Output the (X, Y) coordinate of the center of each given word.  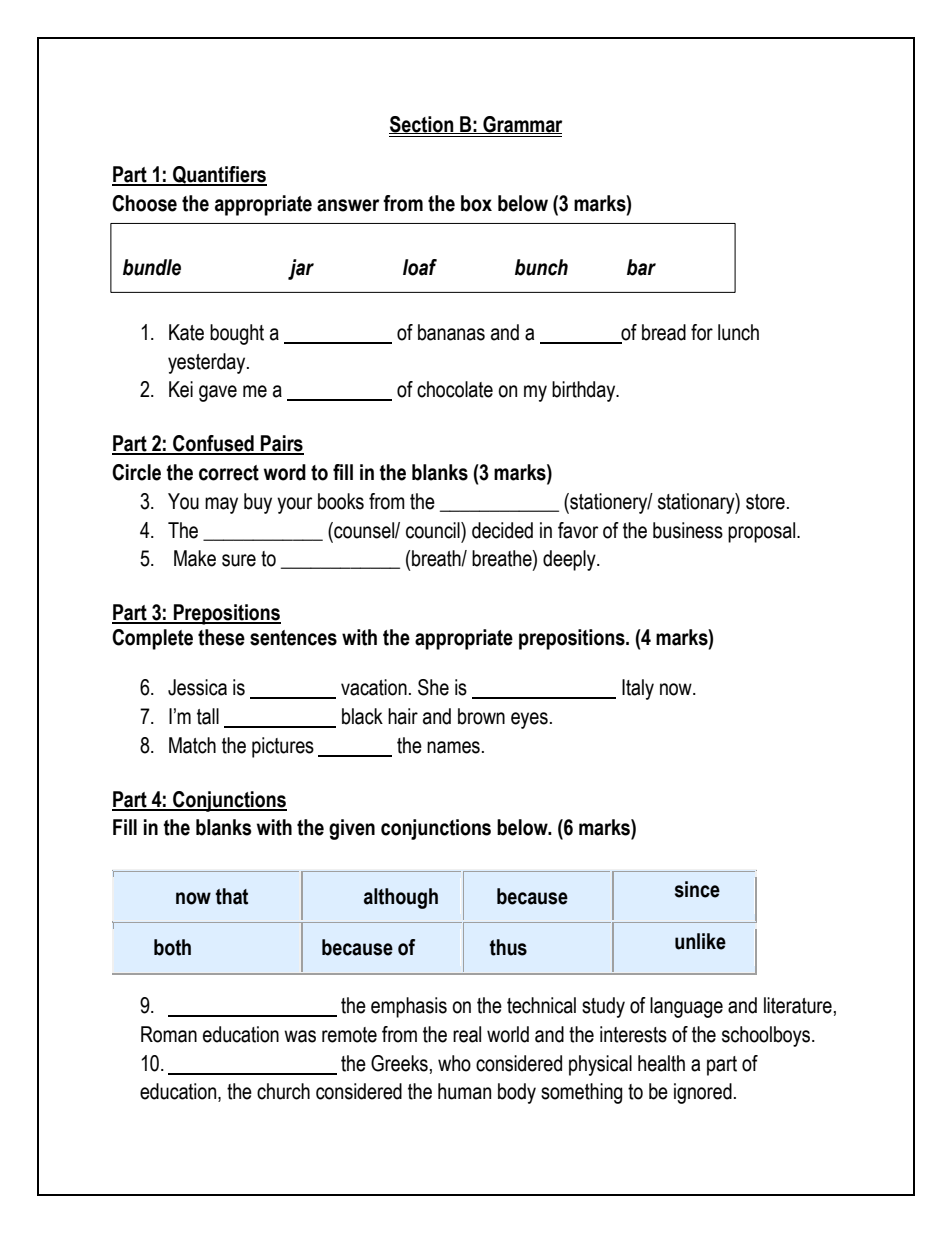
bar (641, 267)
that (232, 896)
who (454, 1063)
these (221, 637)
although (401, 898)
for (702, 332)
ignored (703, 1093)
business (688, 530)
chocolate (455, 389)
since (697, 889)
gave (218, 393)
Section (422, 125)
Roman (169, 1034)
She (433, 687)
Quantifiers (219, 176)
